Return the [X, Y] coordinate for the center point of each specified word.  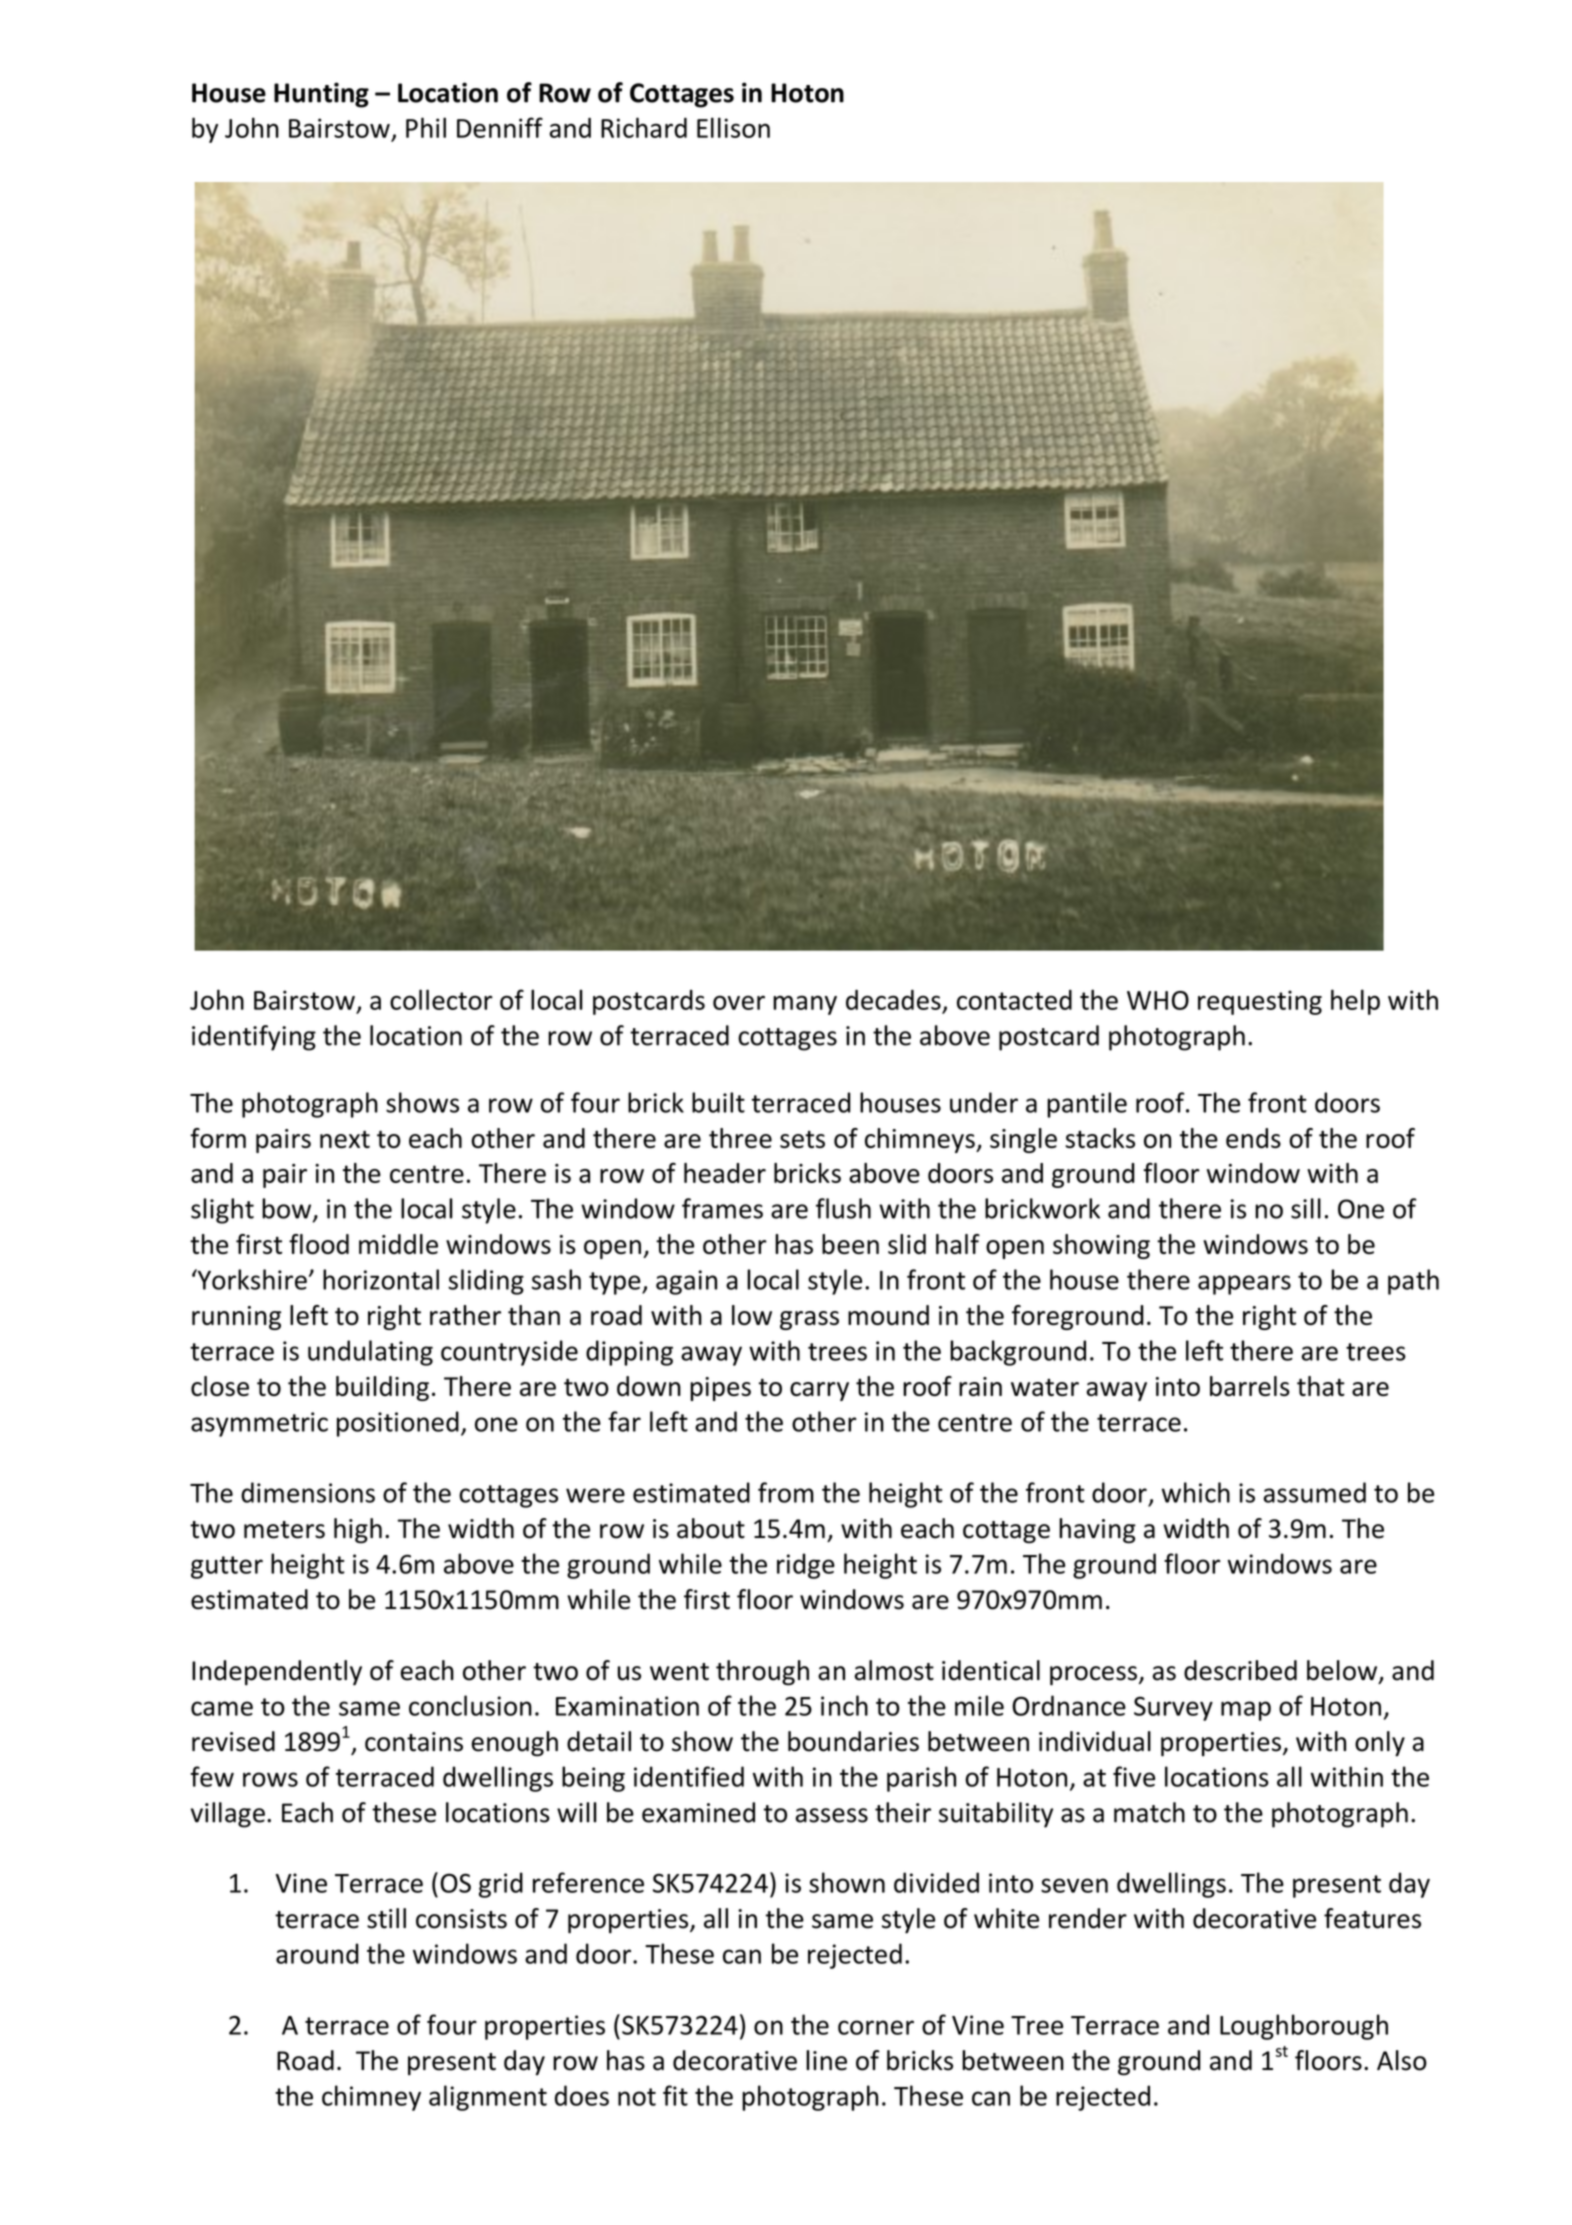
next [345, 1139]
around [317, 1953]
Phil [426, 127]
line [826, 2060]
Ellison [733, 127]
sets [802, 1139]
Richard [644, 127]
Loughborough [1304, 2027]
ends [1253, 1138]
